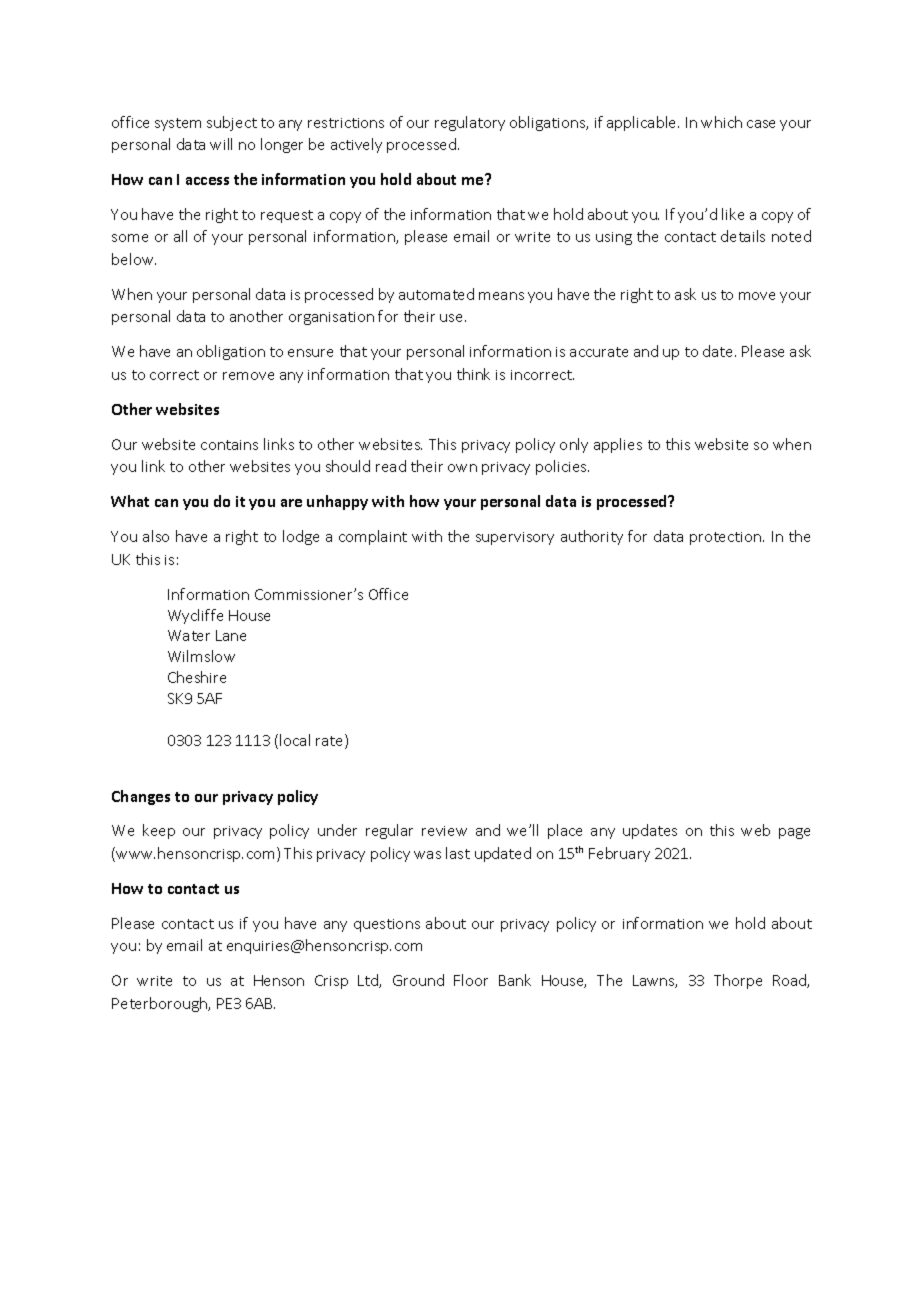 This document has height=1308, width=924. I want to click on will, so click(221, 144).
